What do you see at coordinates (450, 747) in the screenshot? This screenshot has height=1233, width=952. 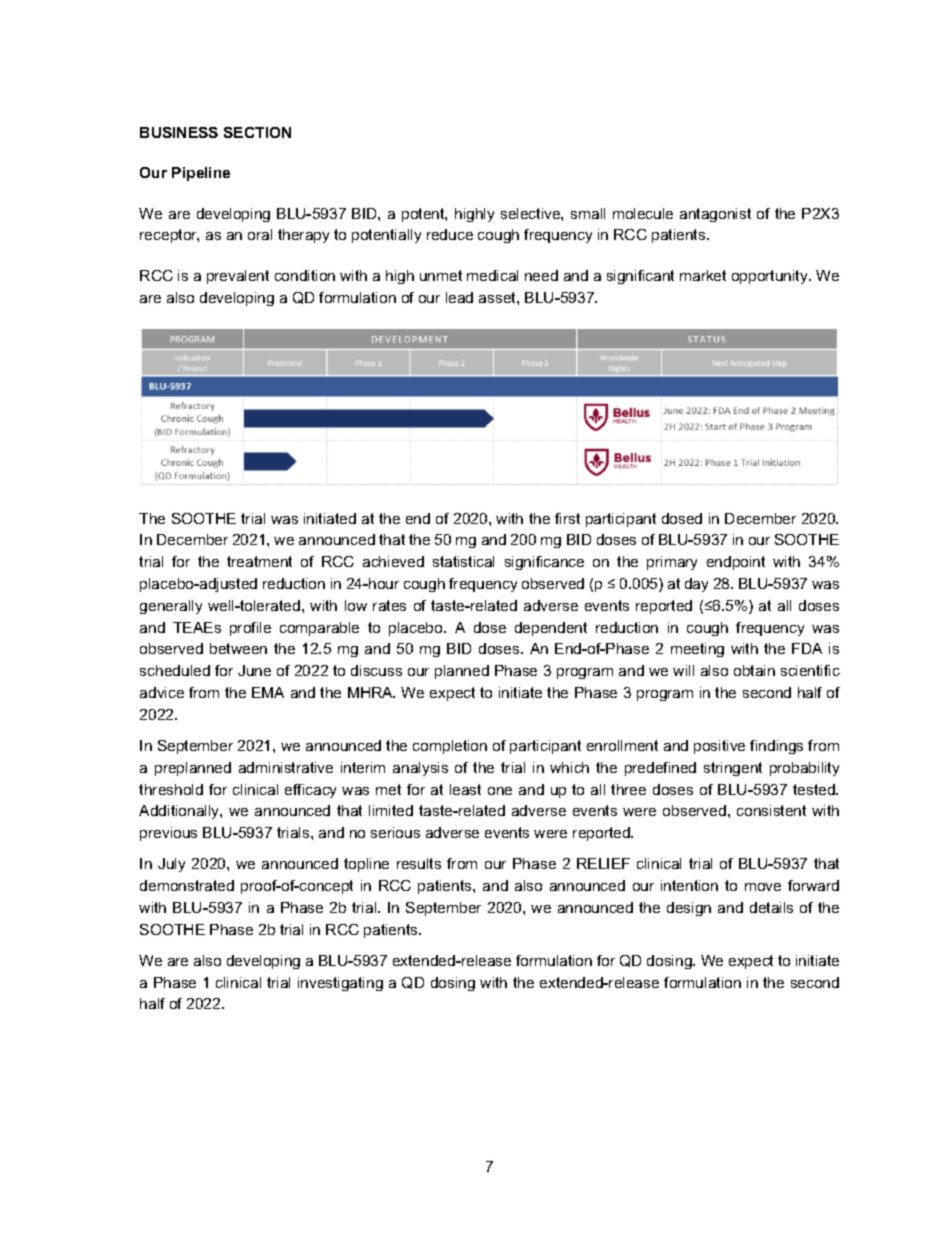 I see `completion` at bounding box center [450, 747].
